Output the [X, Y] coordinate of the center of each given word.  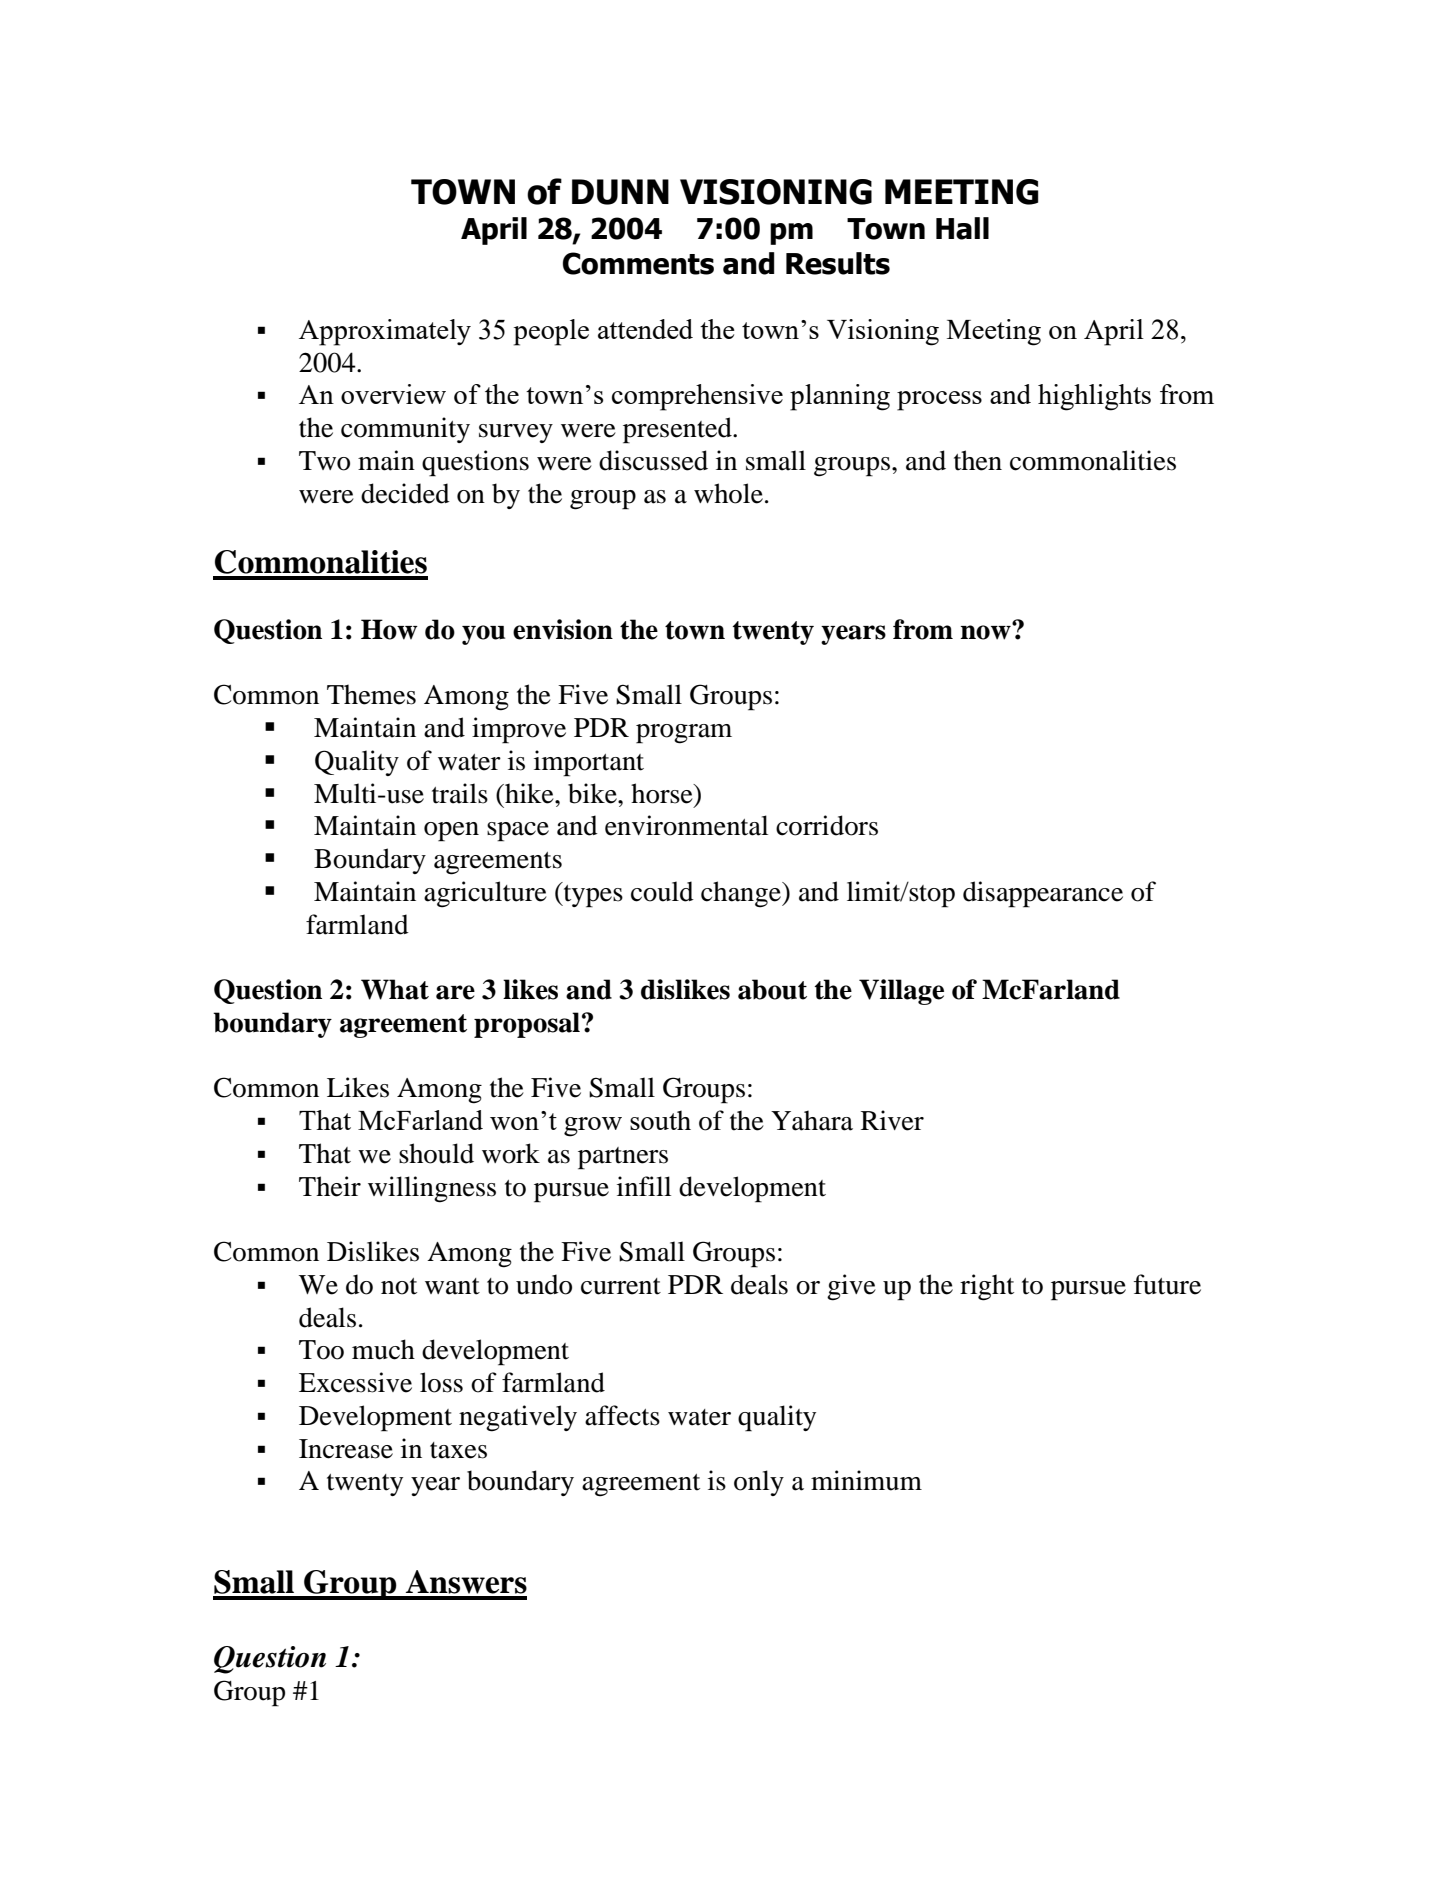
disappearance [1043, 894]
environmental [686, 825]
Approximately [385, 332]
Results [838, 263]
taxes [458, 1450]
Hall [962, 228]
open [451, 832]
